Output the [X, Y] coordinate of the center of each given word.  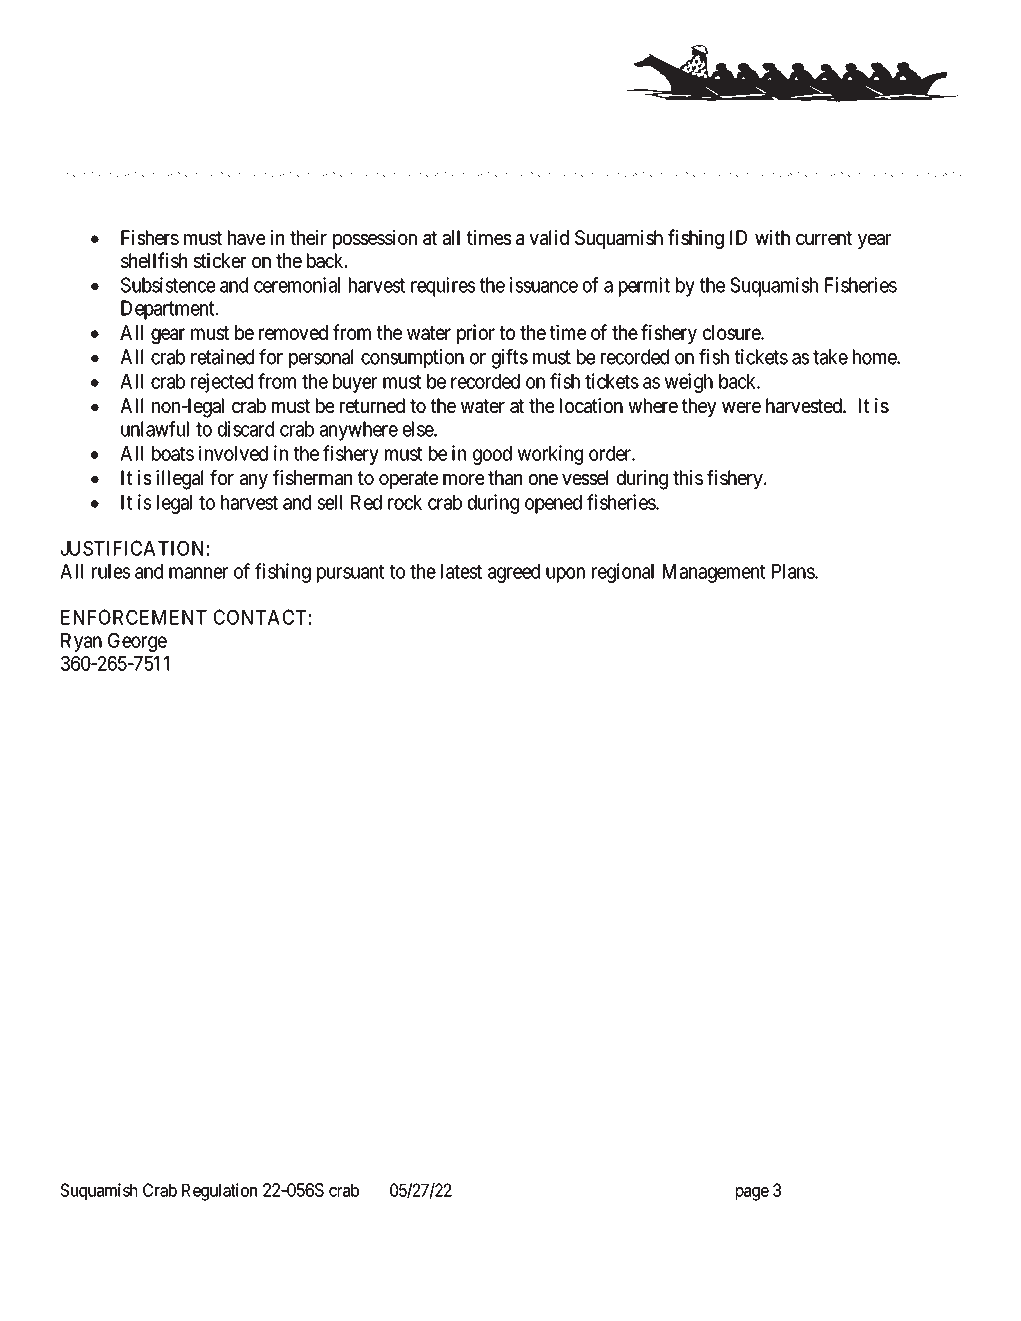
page [752, 1194]
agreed [514, 573]
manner [198, 573]
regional [623, 573]
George [137, 642]
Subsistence [168, 285]
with [772, 237]
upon [565, 575]
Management [714, 573]
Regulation [219, 1192]
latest [461, 571]
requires [443, 287]
